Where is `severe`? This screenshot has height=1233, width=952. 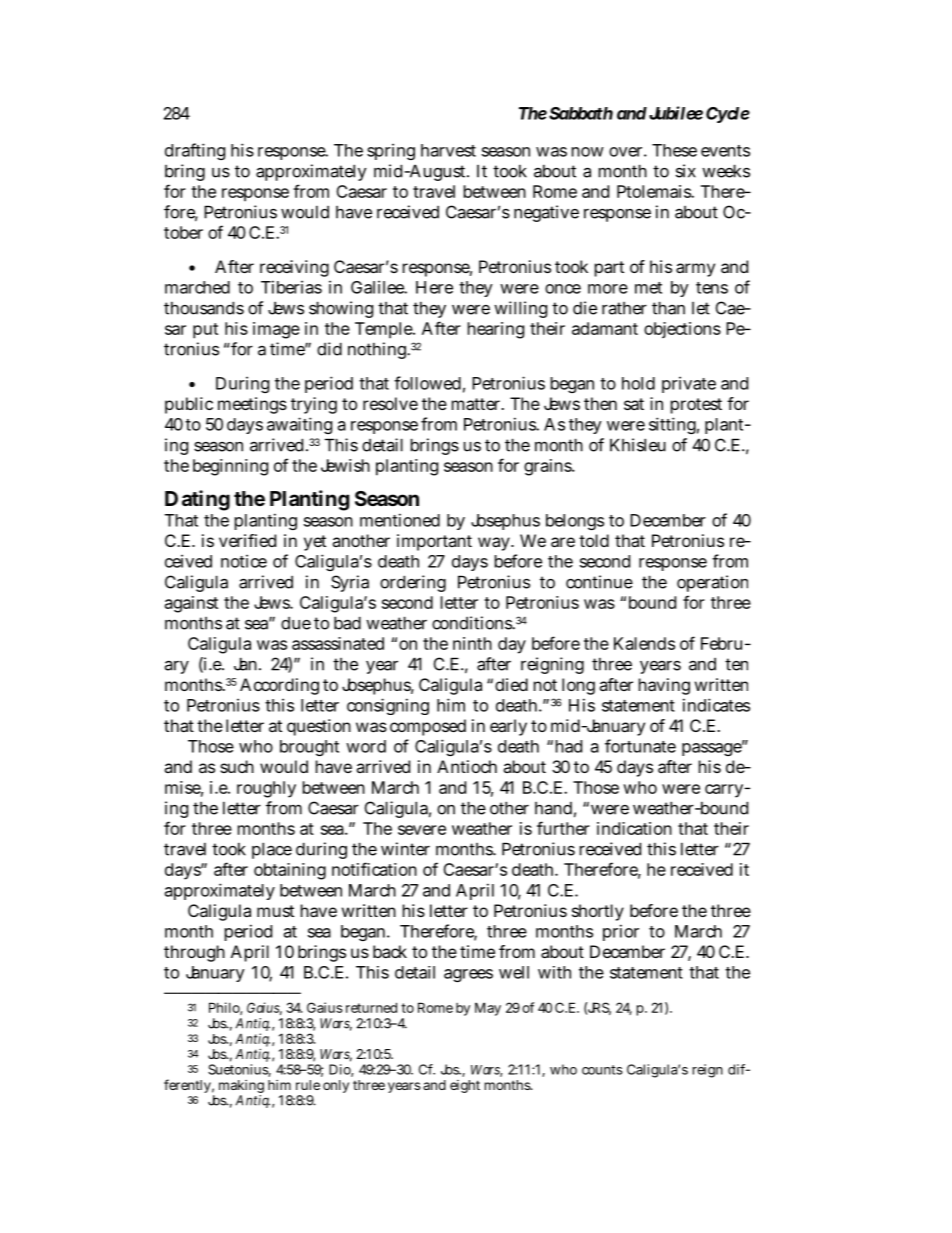 severe is located at coordinates (422, 830).
